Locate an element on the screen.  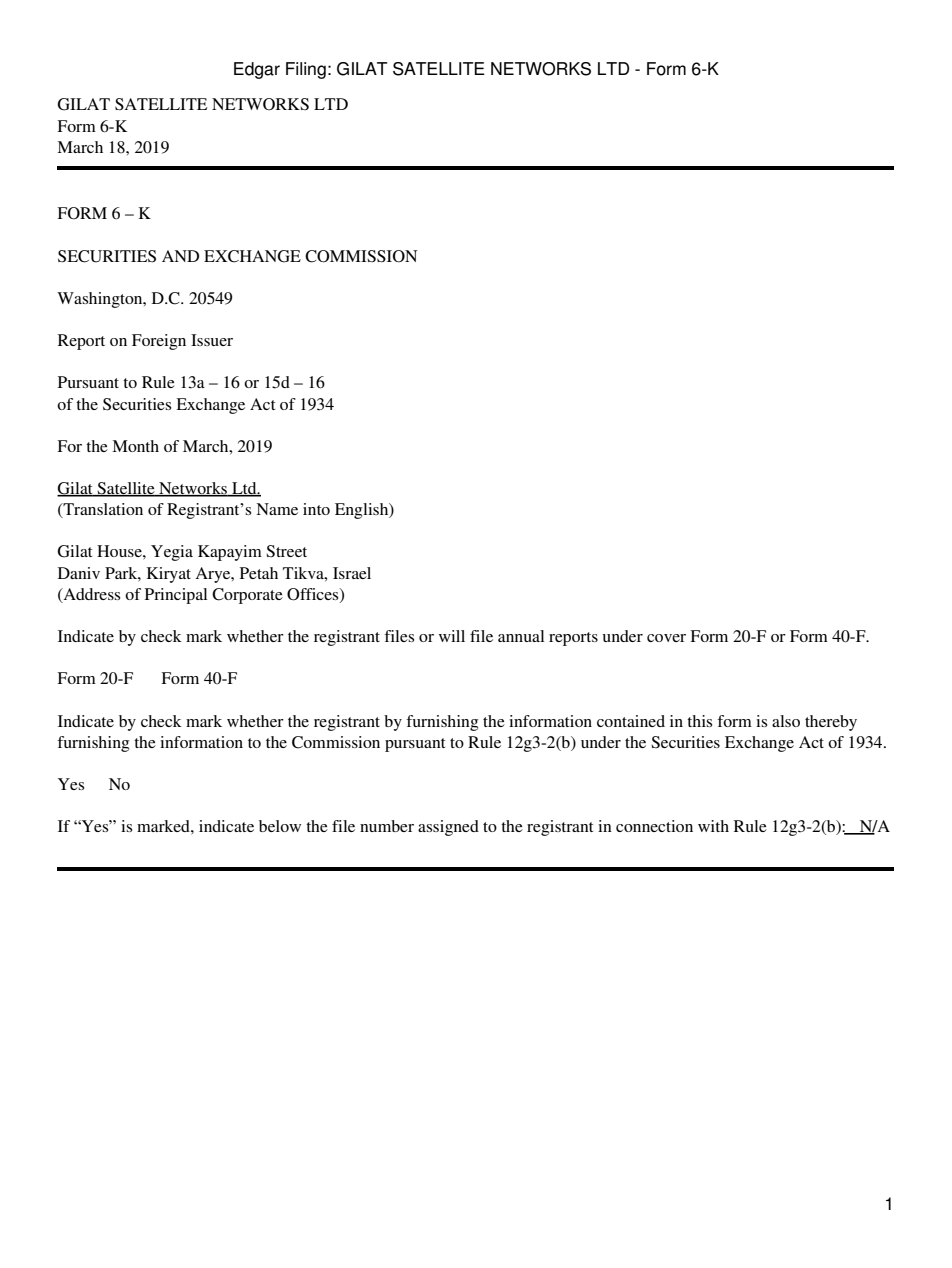
AND is located at coordinates (180, 256).
